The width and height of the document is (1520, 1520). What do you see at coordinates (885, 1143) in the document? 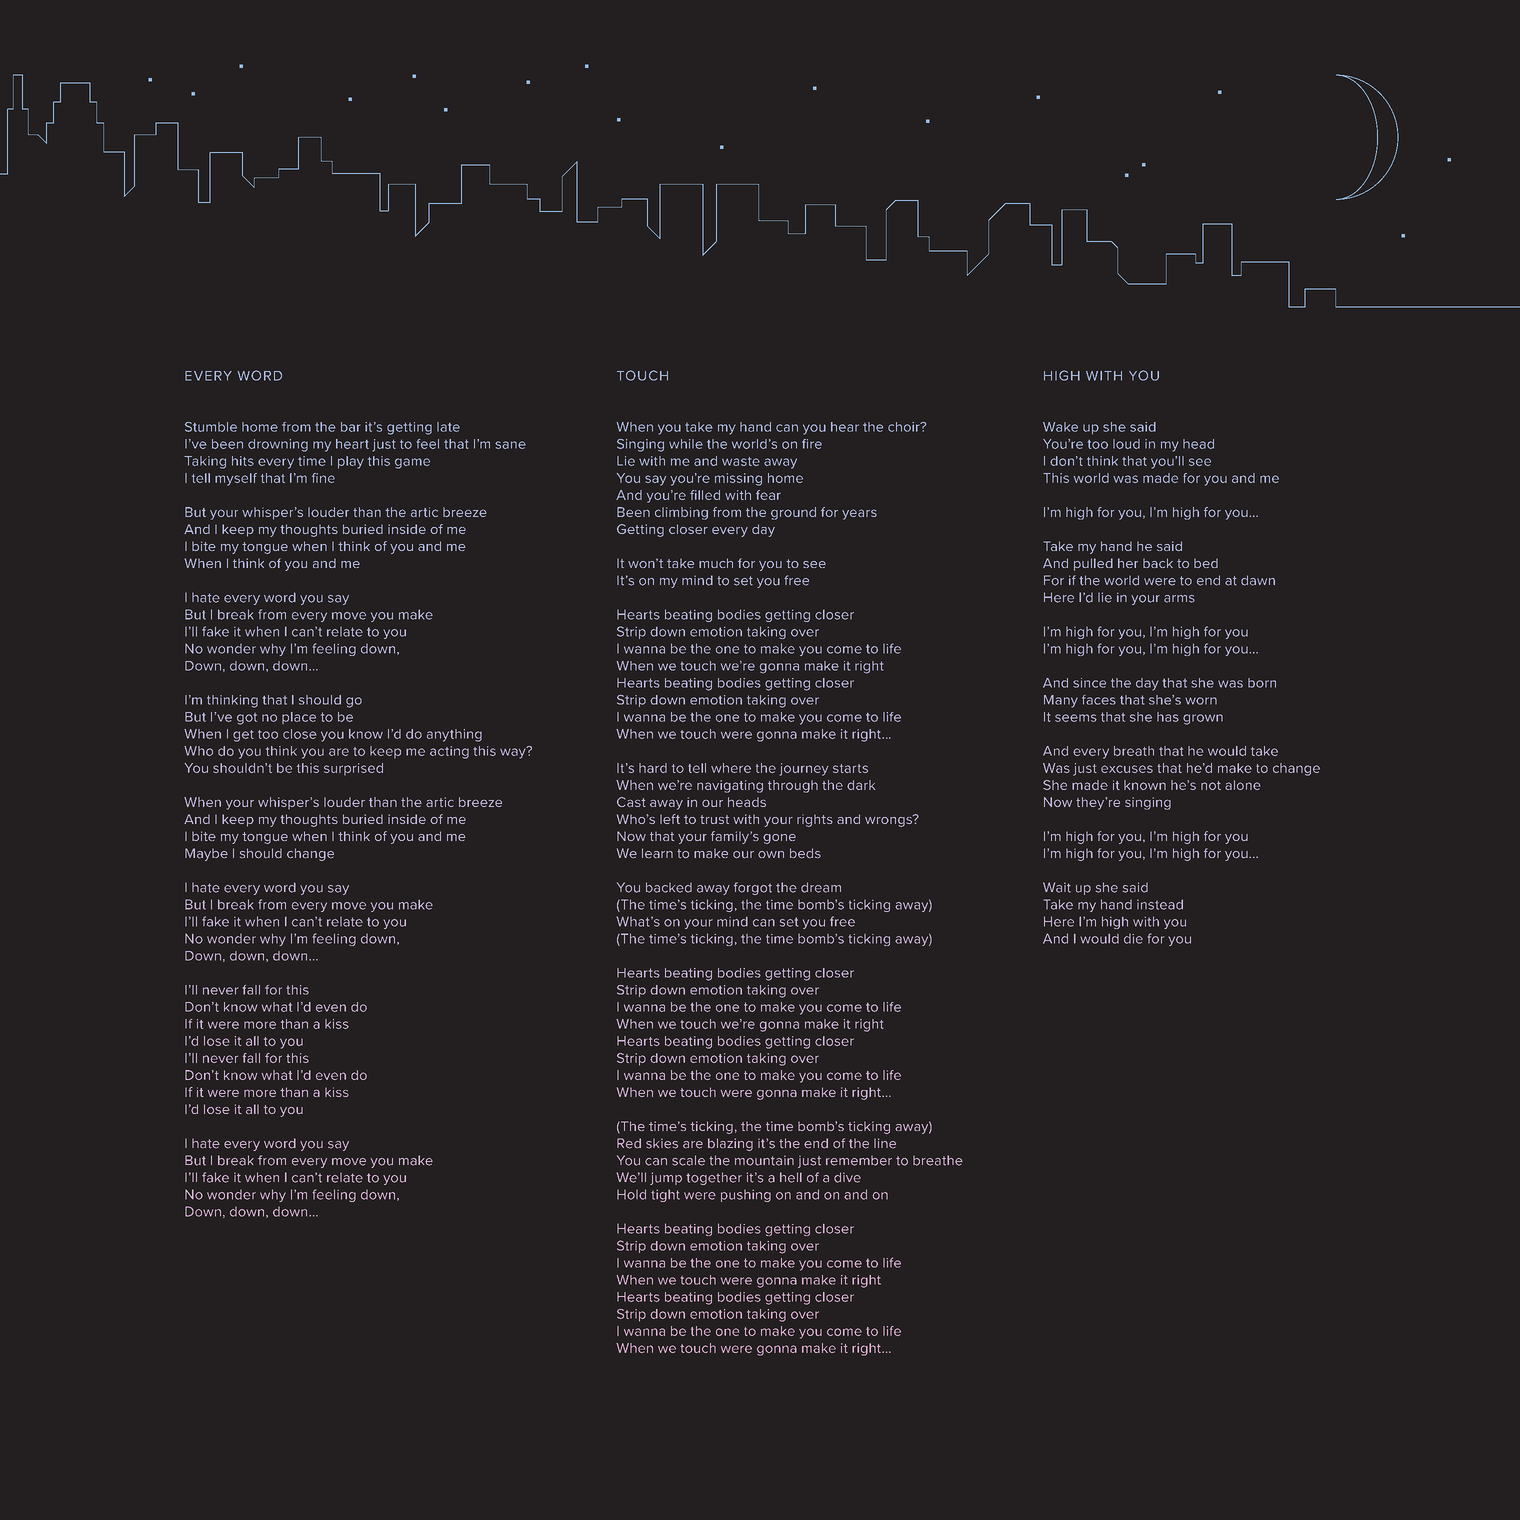
I see `line` at bounding box center [885, 1143].
